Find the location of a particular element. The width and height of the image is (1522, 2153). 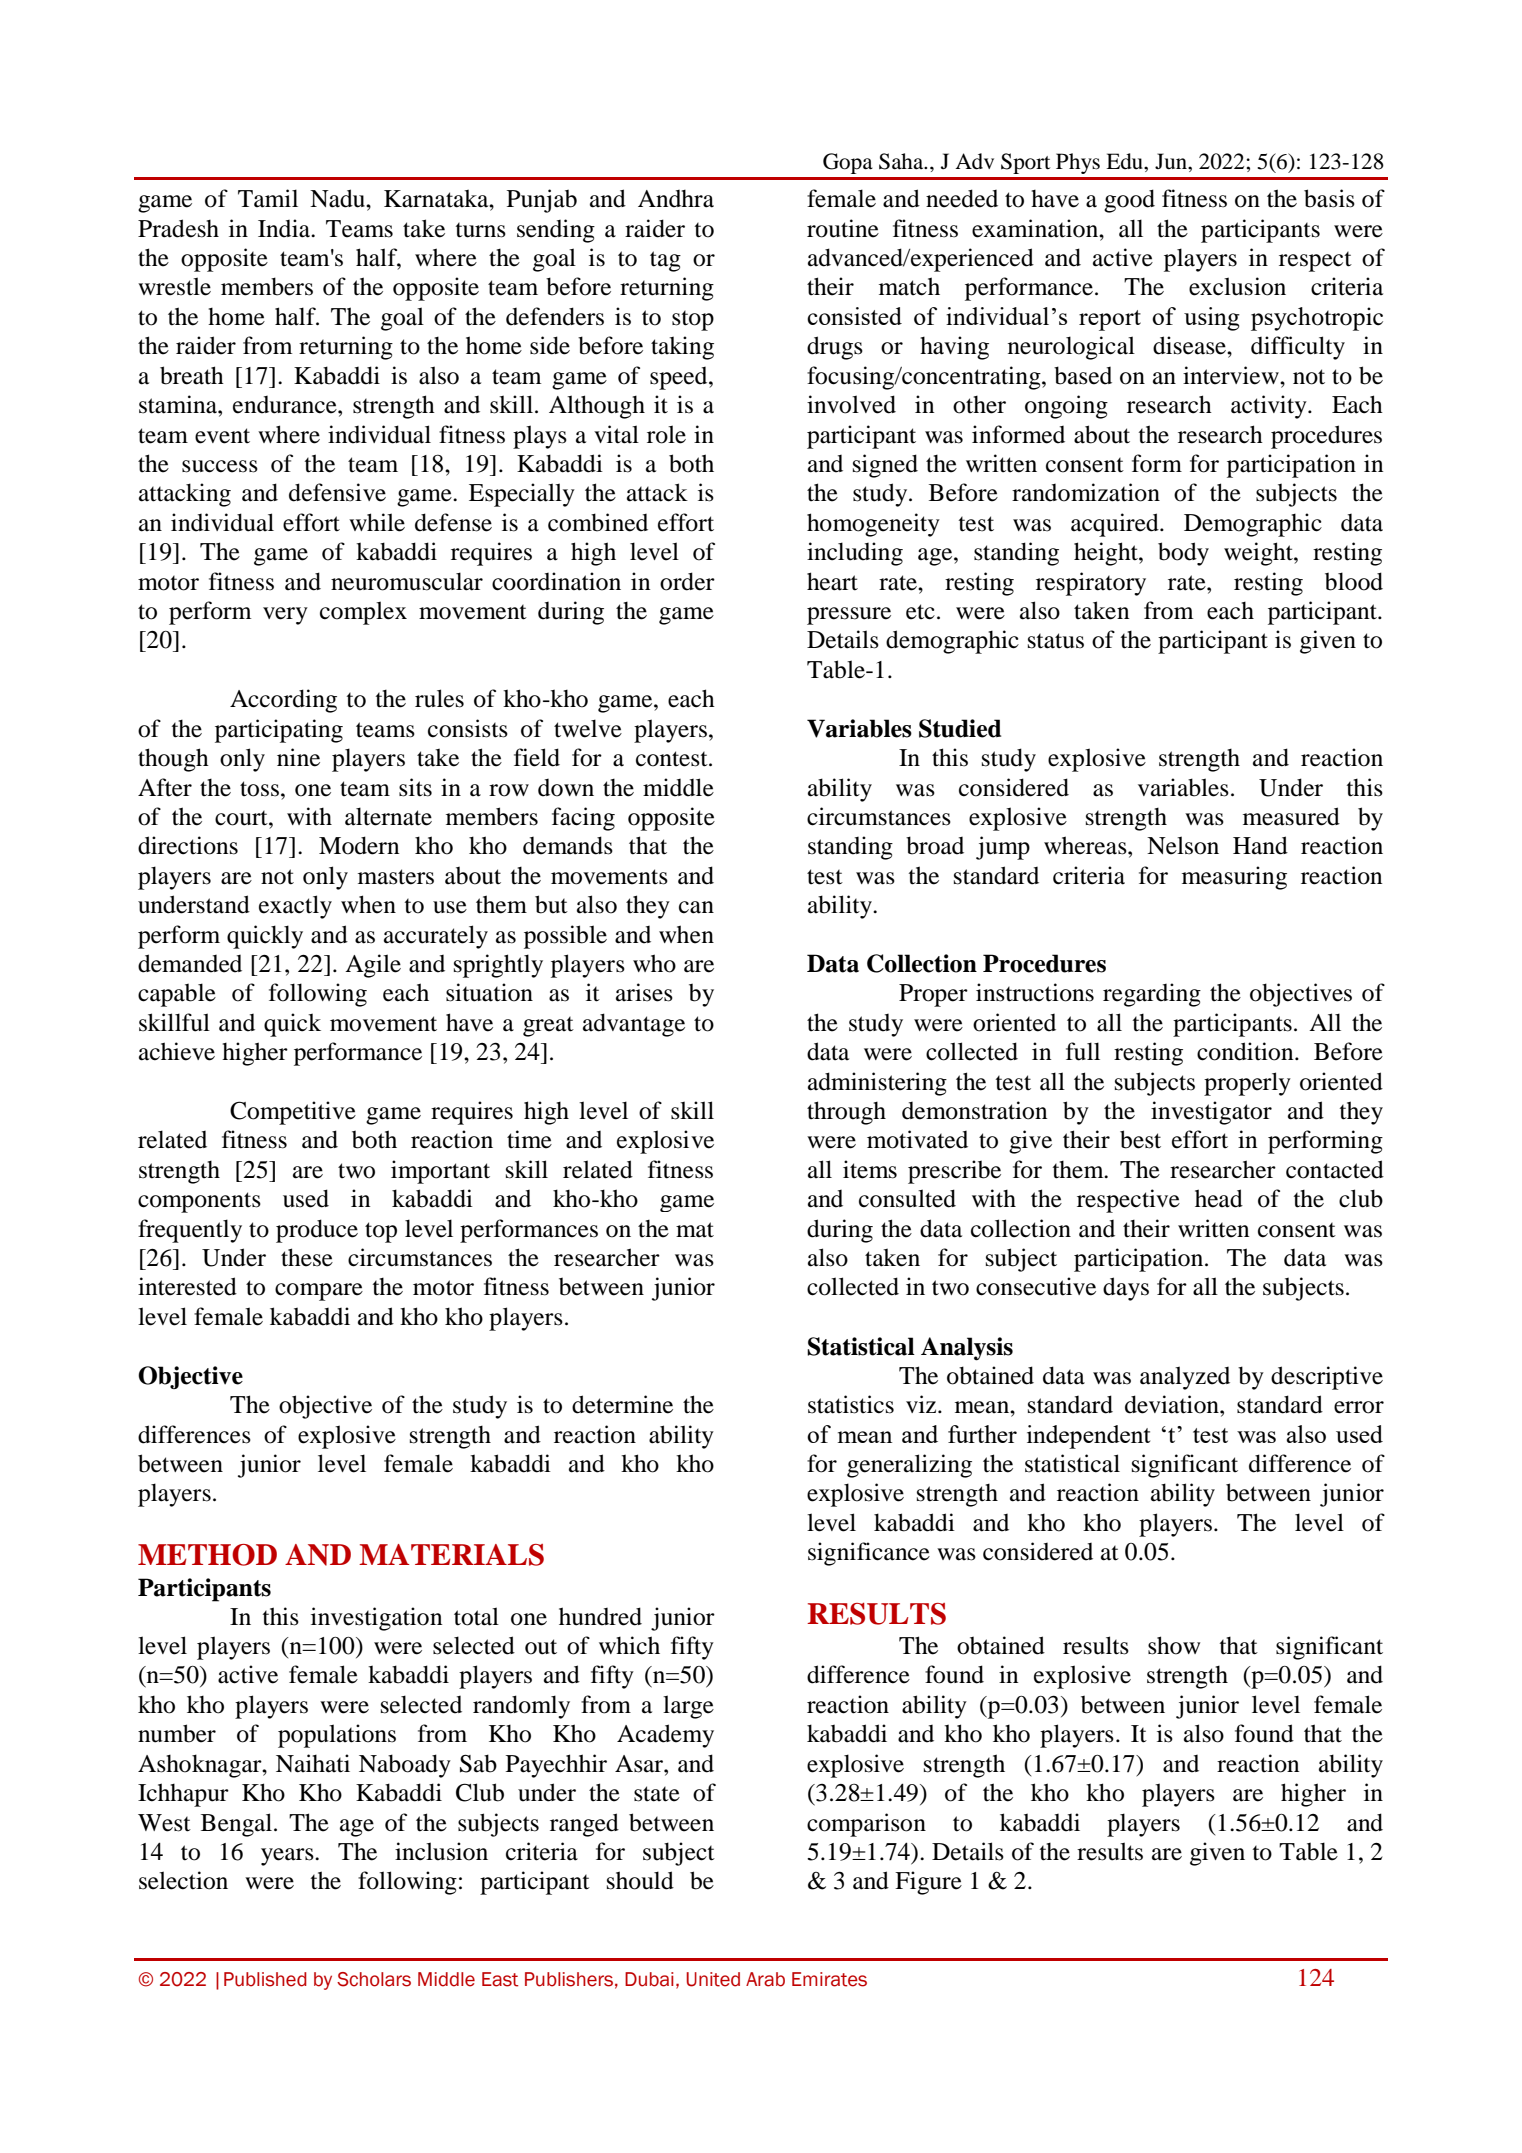

routine is located at coordinates (843, 228).
